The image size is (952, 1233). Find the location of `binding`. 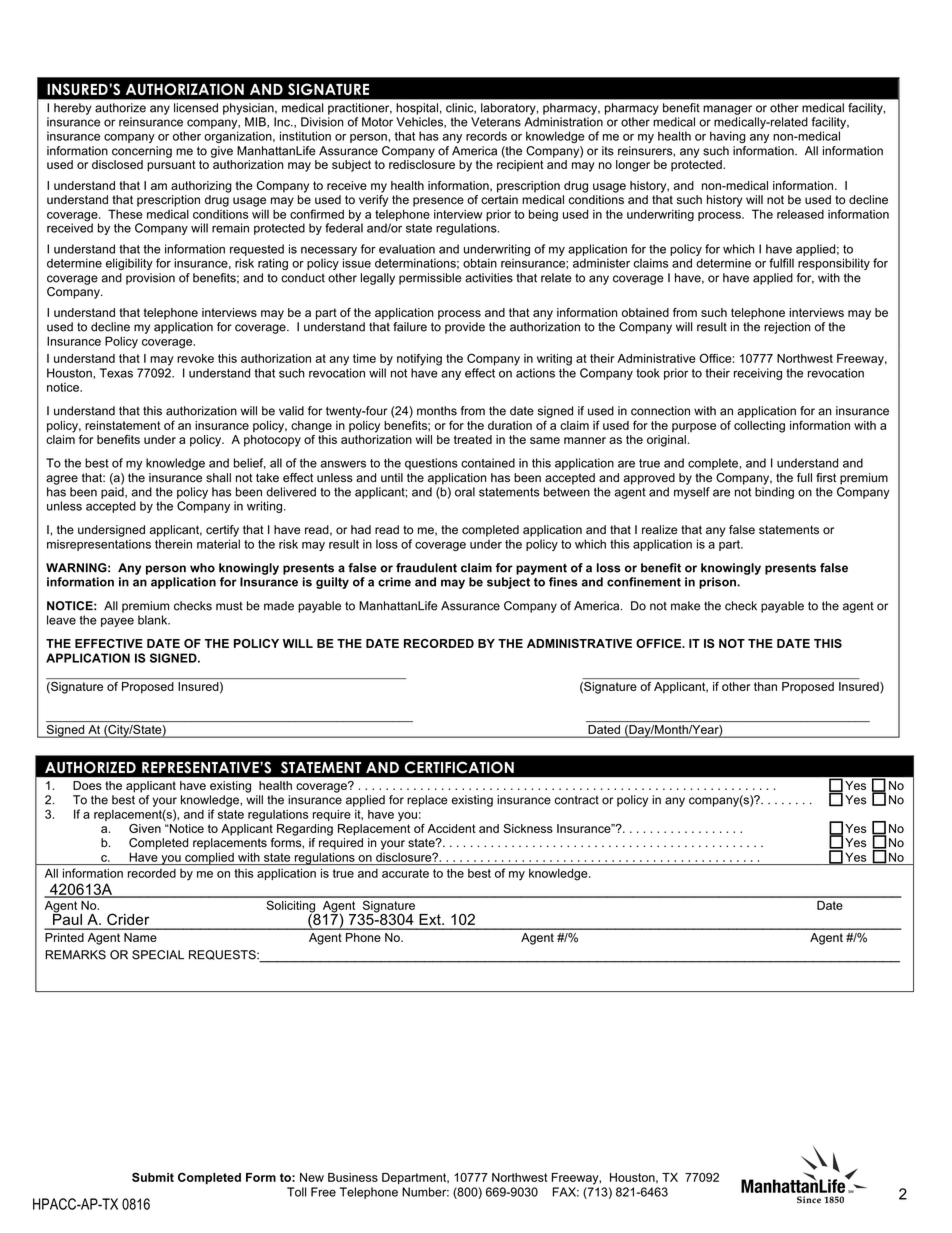

binding is located at coordinates (774, 493).
